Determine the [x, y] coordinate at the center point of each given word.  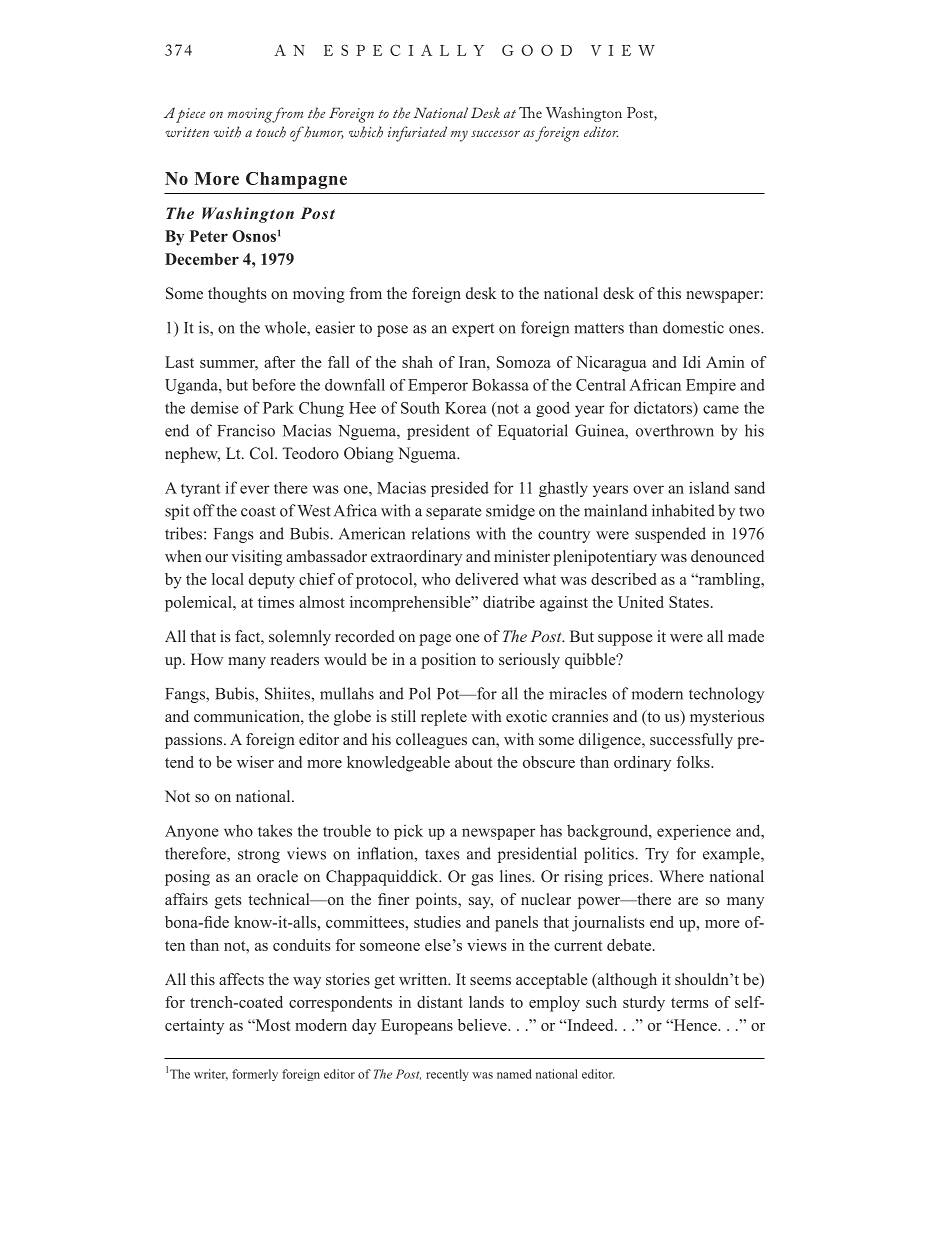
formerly [255, 1075]
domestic [693, 327]
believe [483, 1025]
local [228, 579]
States [689, 602]
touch [271, 132]
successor [495, 133]
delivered [486, 579]
